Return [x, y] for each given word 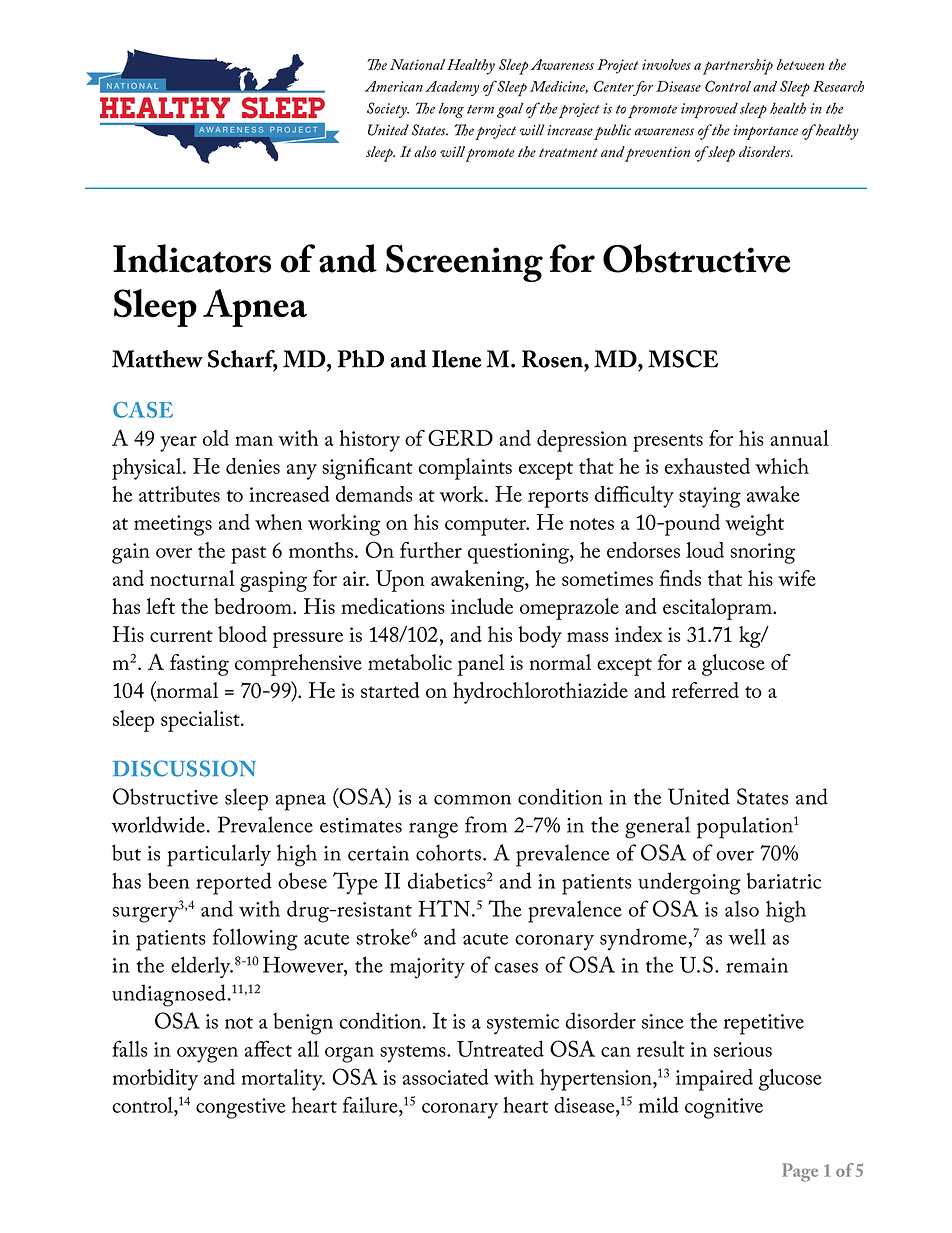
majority [427, 968]
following [255, 939]
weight [754, 525]
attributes [179, 494]
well [747, 936]
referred [705, 690]
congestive [240, 1108]
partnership [738, 67]
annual [799, 438]
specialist [201, 721]
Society [388, 110]
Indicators [192, 258]
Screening [464, 263]
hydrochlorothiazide [540, 693]
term [480, 109]
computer [486, 527]
